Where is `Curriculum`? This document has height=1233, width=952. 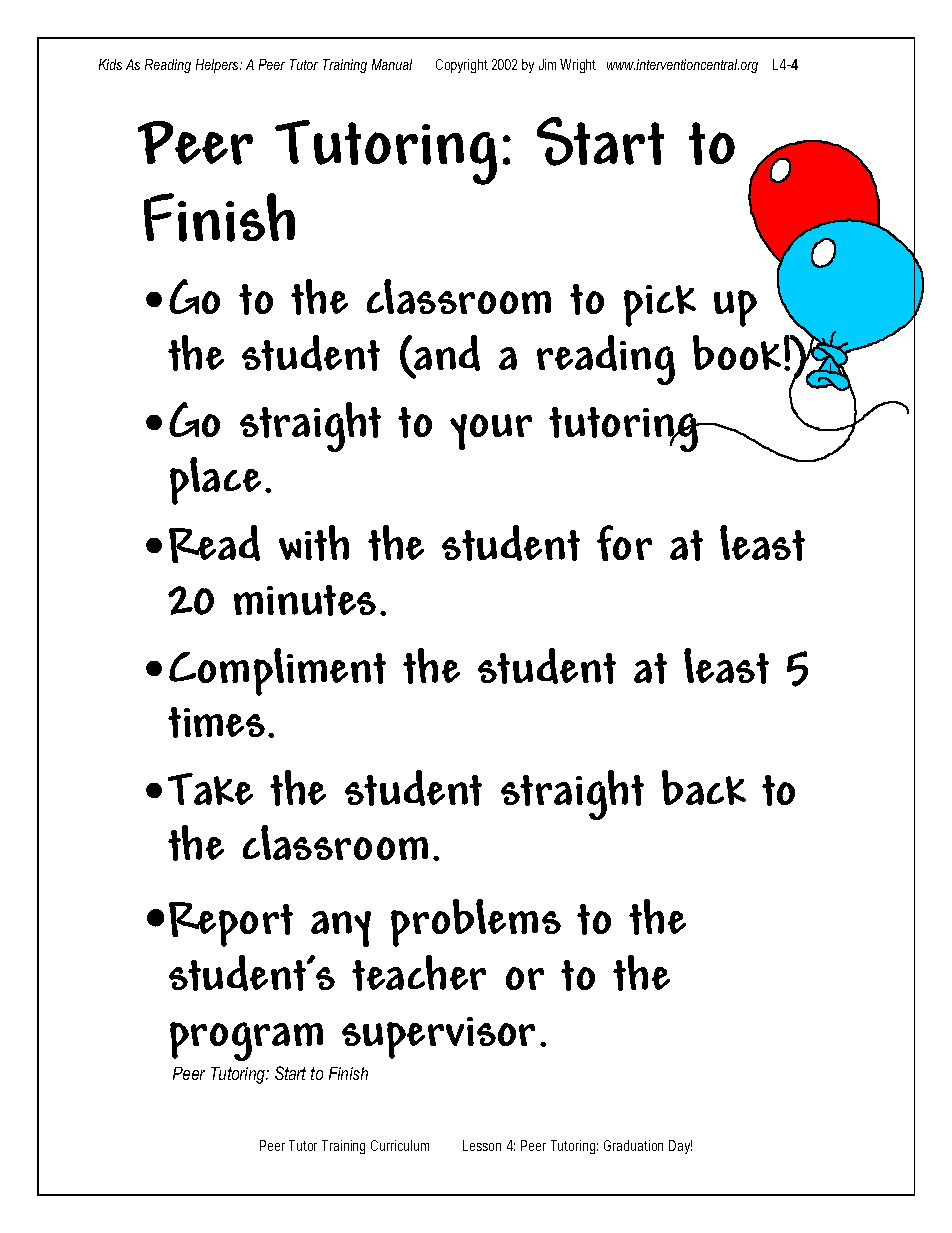 Curriculum is located at coordinates (400, 1145).
